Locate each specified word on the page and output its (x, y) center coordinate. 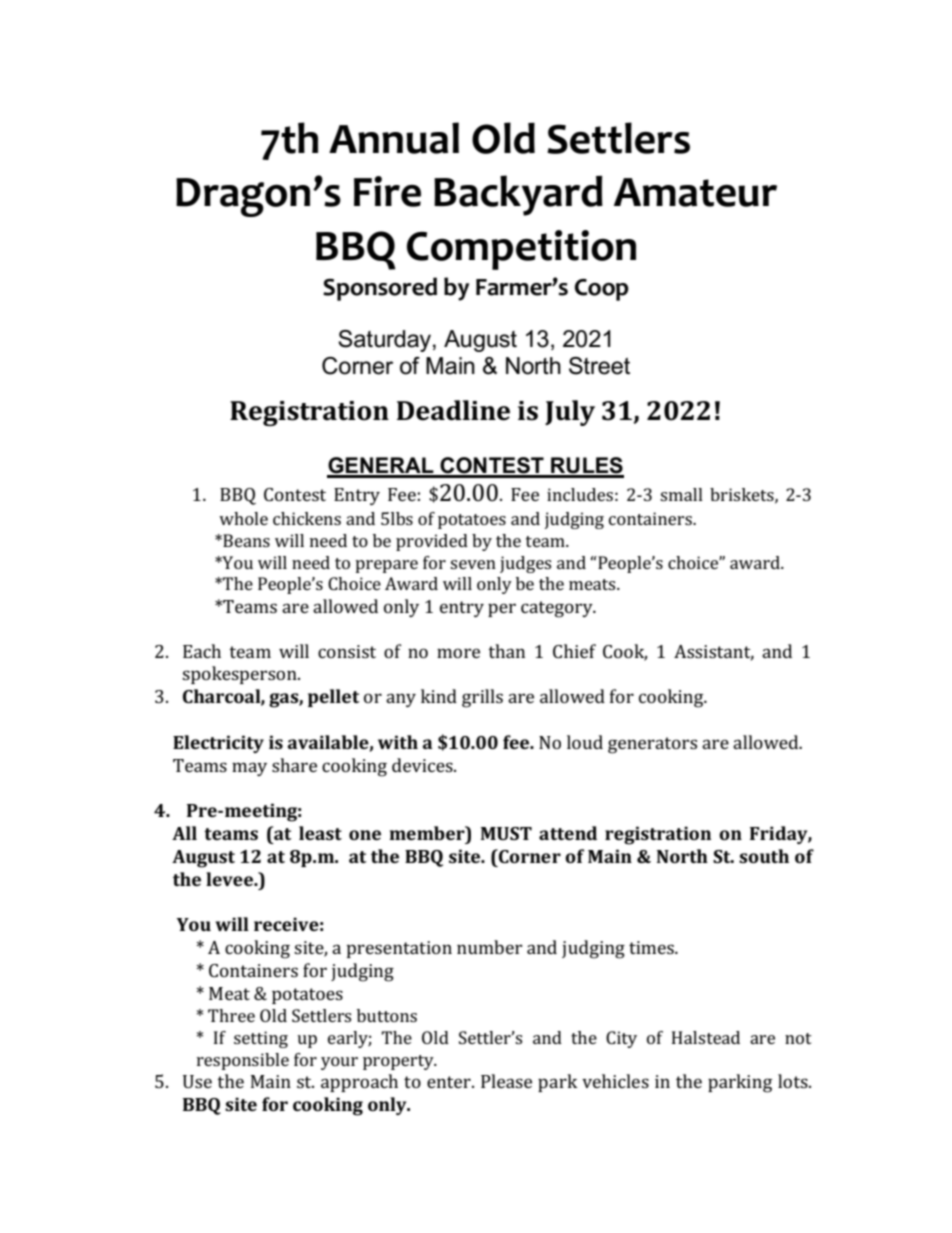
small (681, 494)
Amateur (695, 192)
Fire (387, 191)
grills (482, 698)
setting (261, 1039)
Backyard (518, 195)
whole (243, 518)
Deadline (453, 410)
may (249, 769)
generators (652, 745)
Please (506, 1081)
